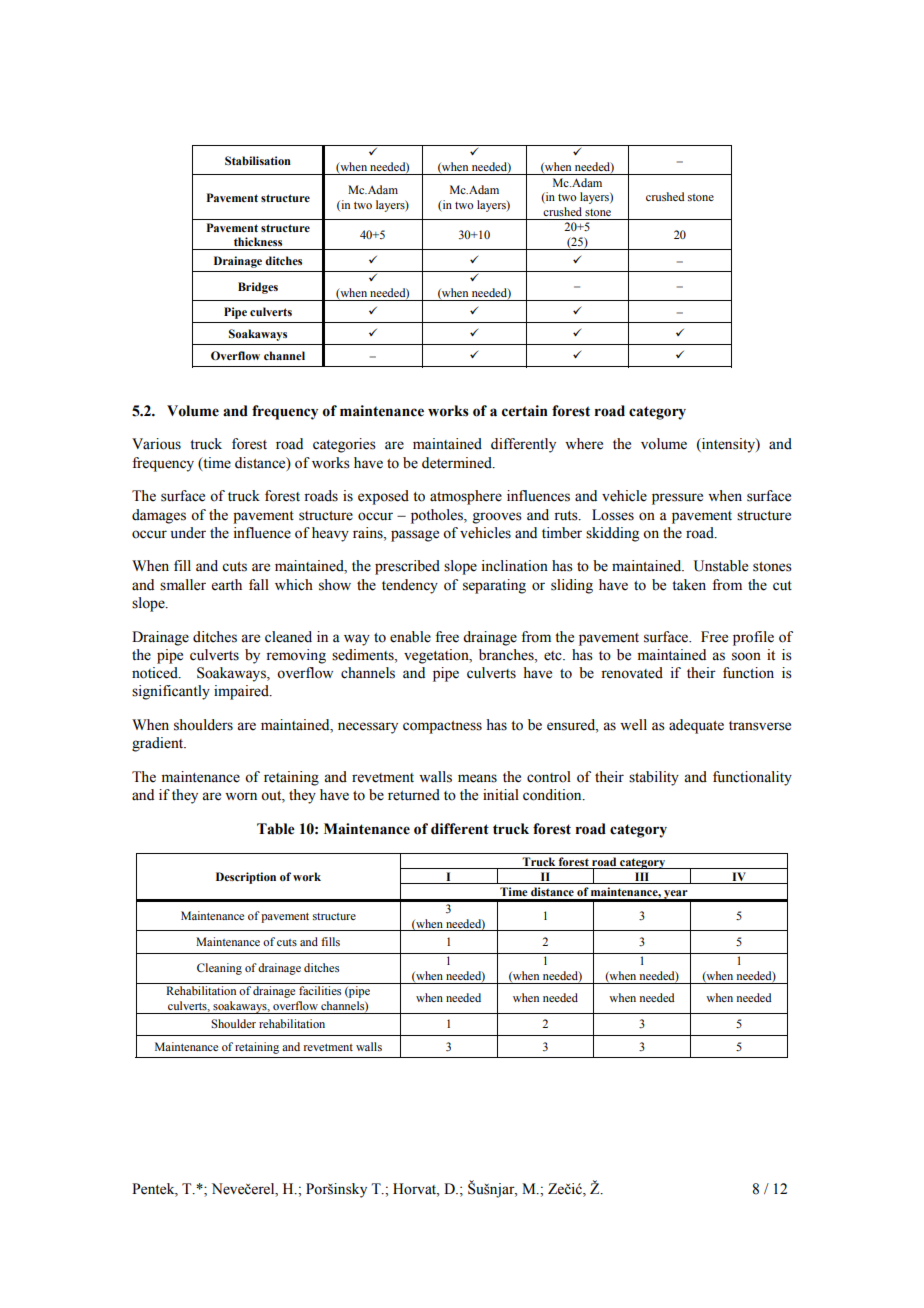 The height and width of the screenshot is (1308, 924). What do you see at coordinates (677, 499) in the screenshot?
I see `pressure` at bounding box center [677, 499].
